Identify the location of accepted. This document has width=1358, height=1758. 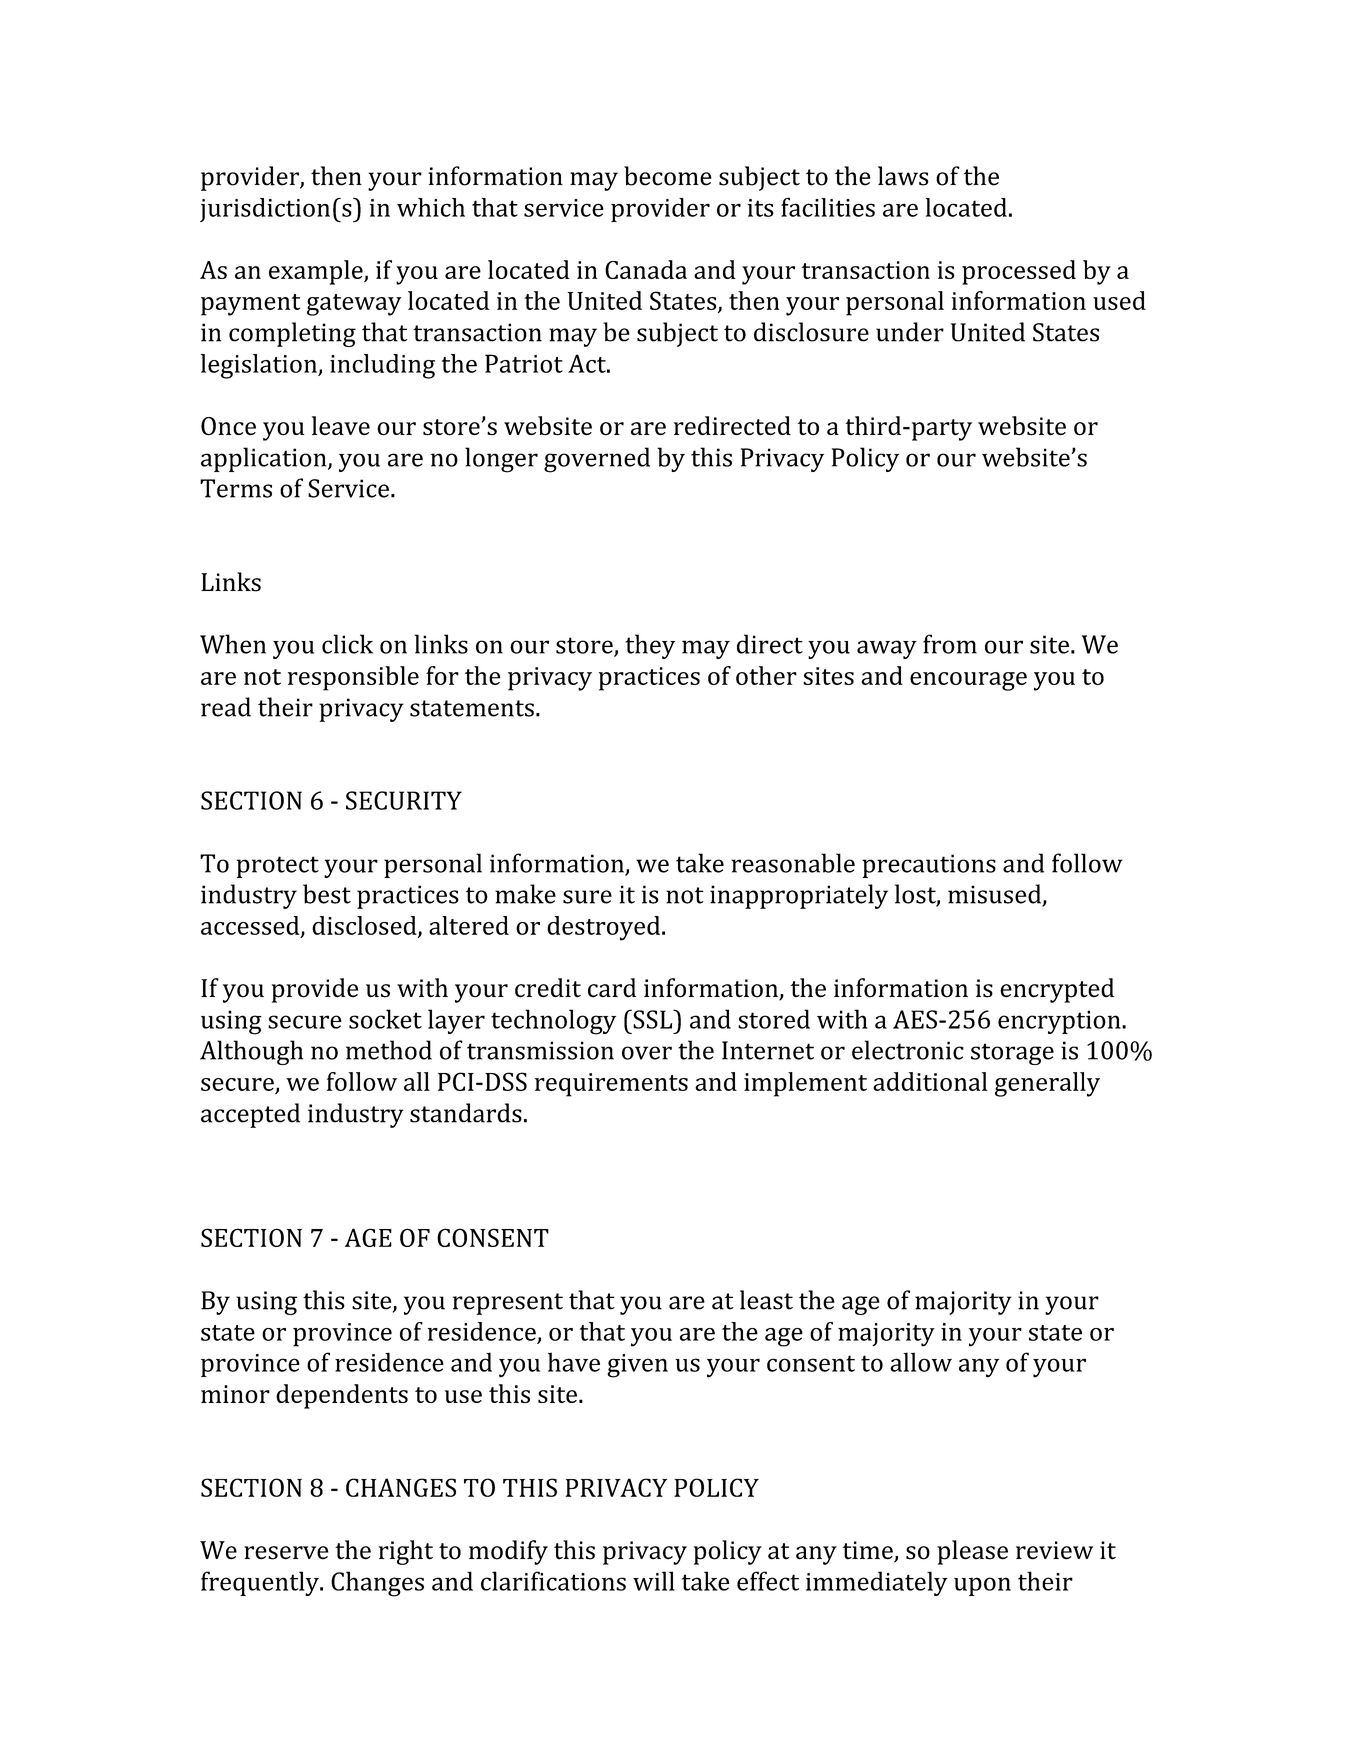
(250, 1115).
